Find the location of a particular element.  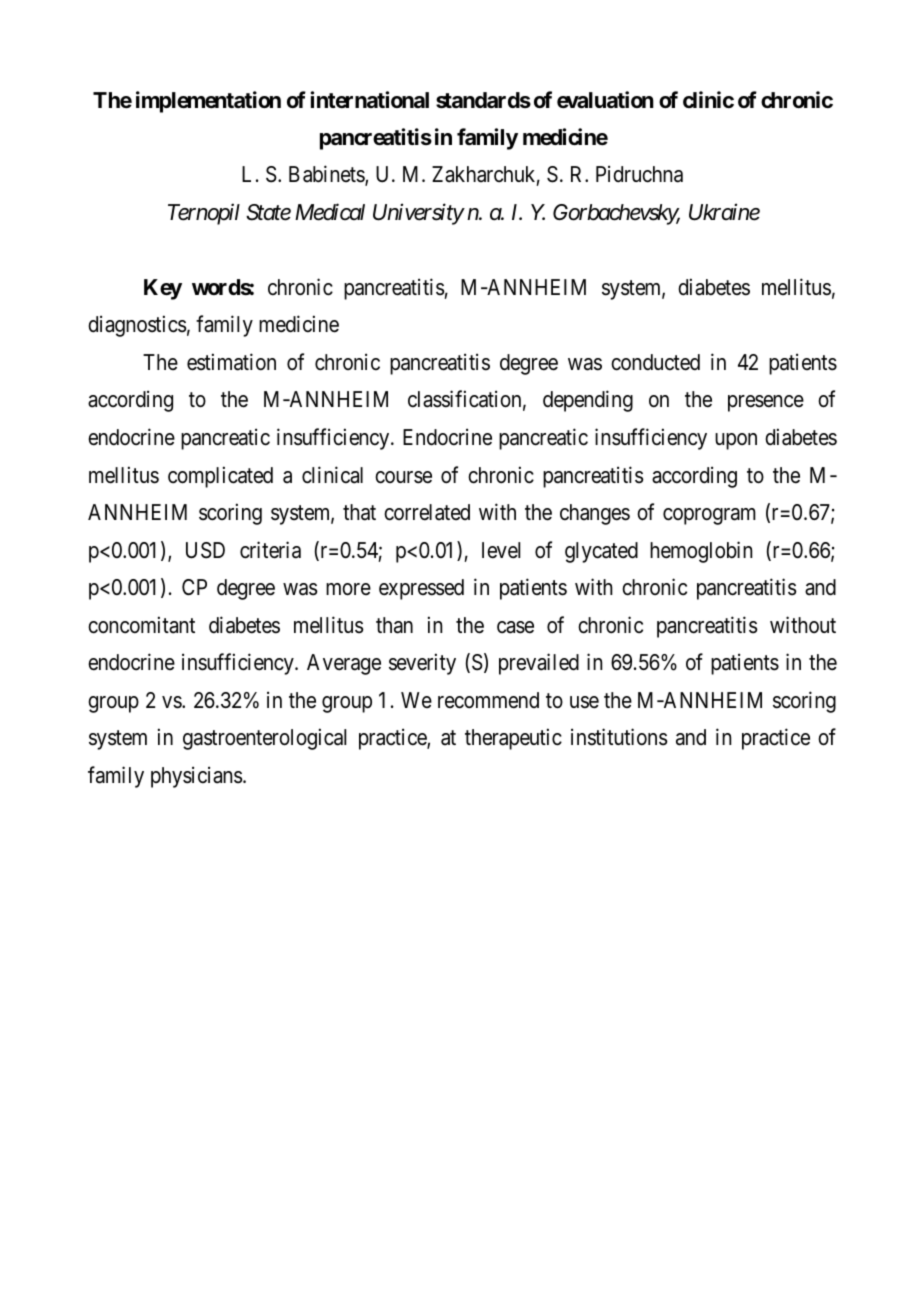

implementation is located at coordinates (208, 102).
